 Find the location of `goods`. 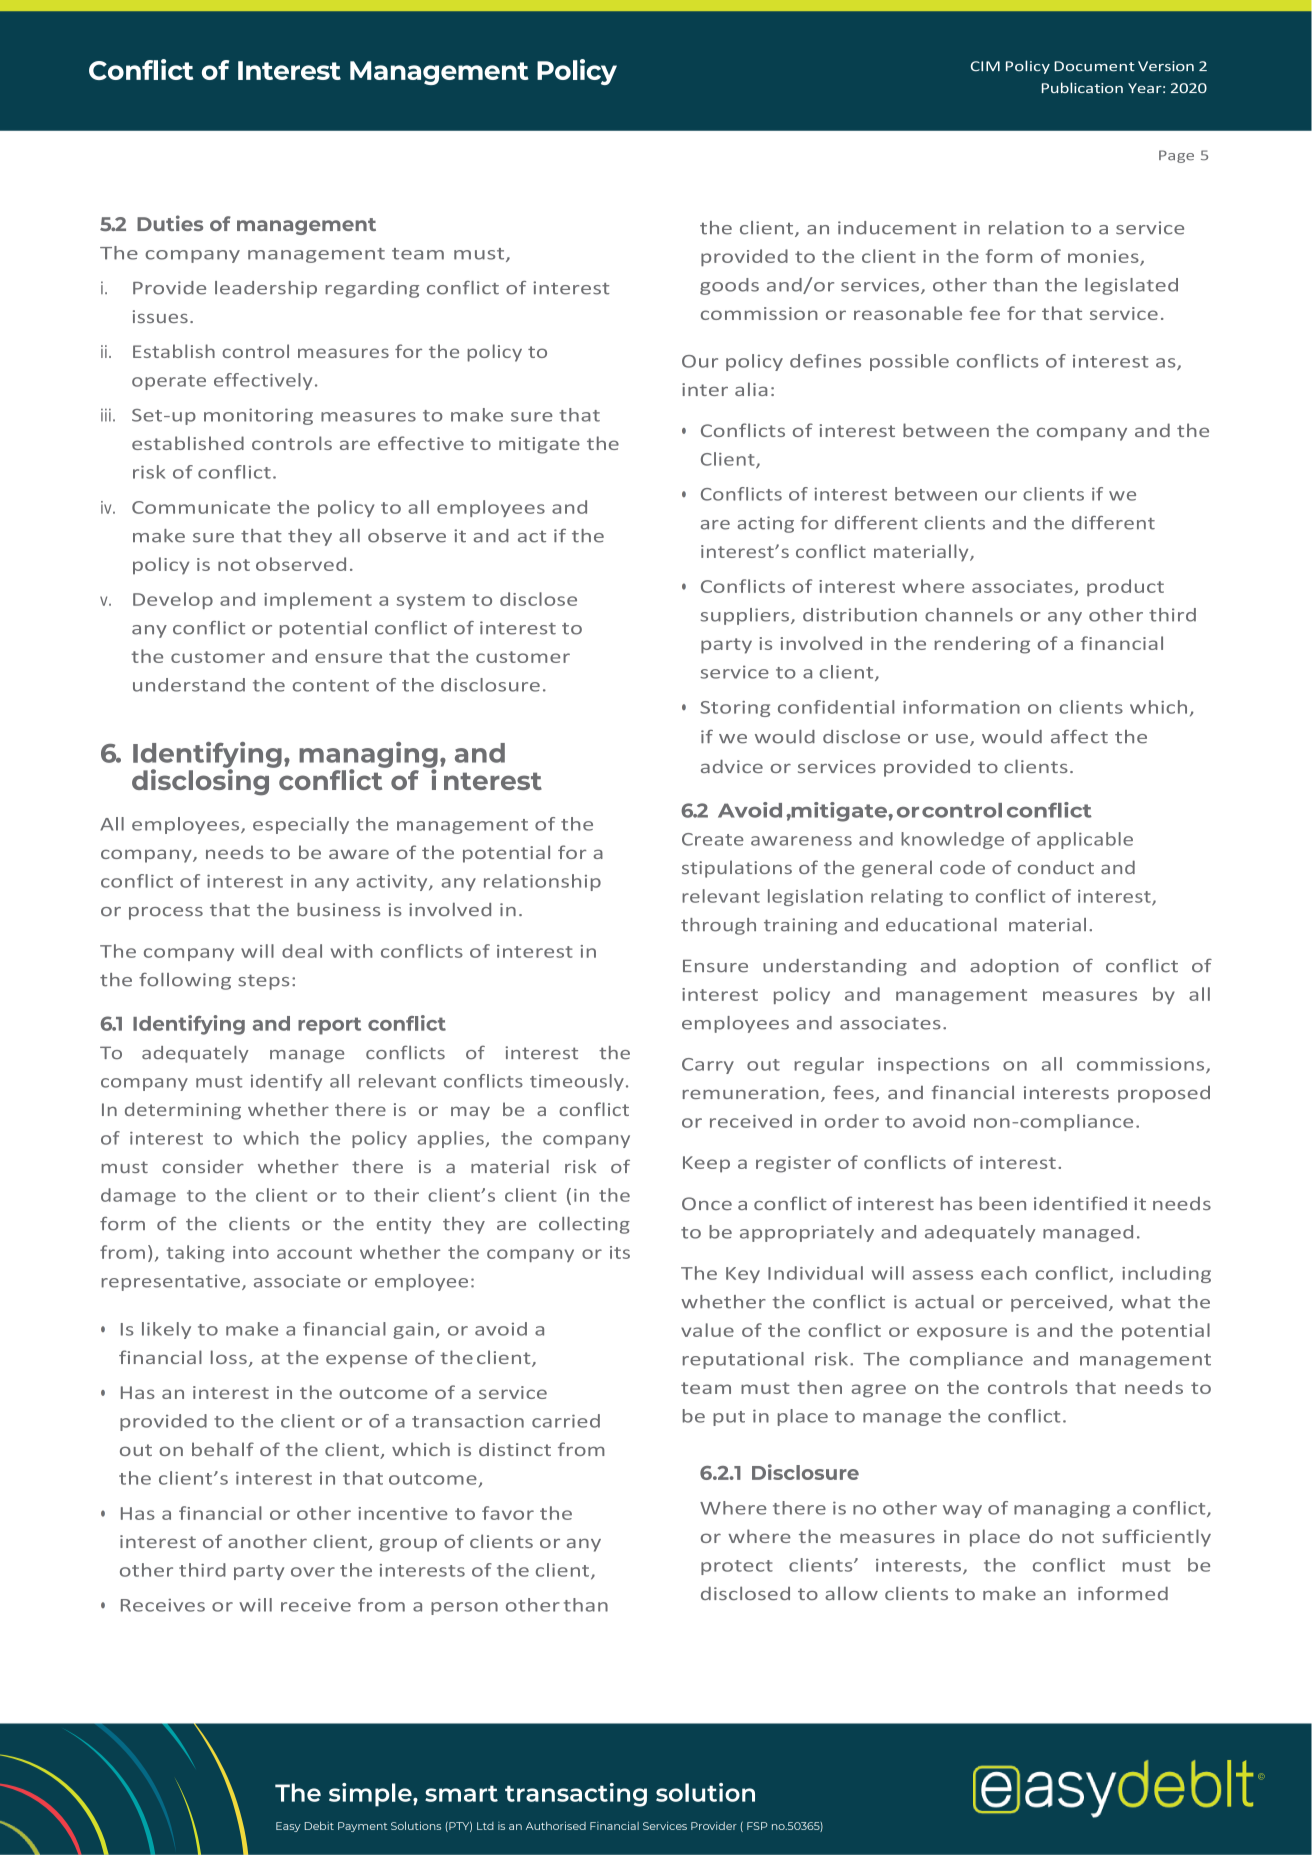

goods is located at coordinates (729, 286).
